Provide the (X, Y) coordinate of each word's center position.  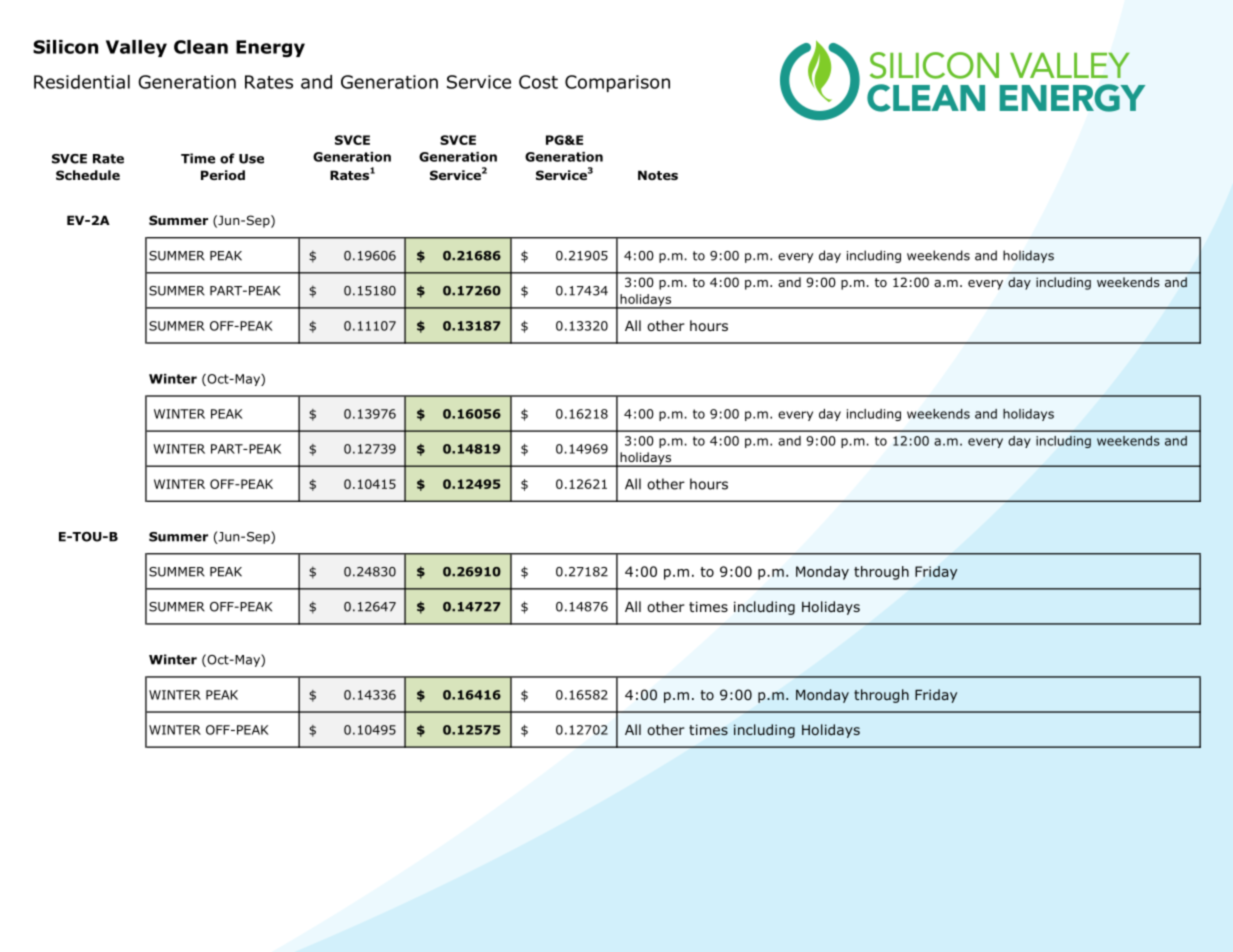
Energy (270, 48)
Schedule (88, 175)
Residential (82, 82)
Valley (136, 48)
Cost (538, 82)
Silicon (65, 47)
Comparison (617, 83)
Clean (201, 47)
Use (251, 159)
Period (223, 175)
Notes (658, 175)
